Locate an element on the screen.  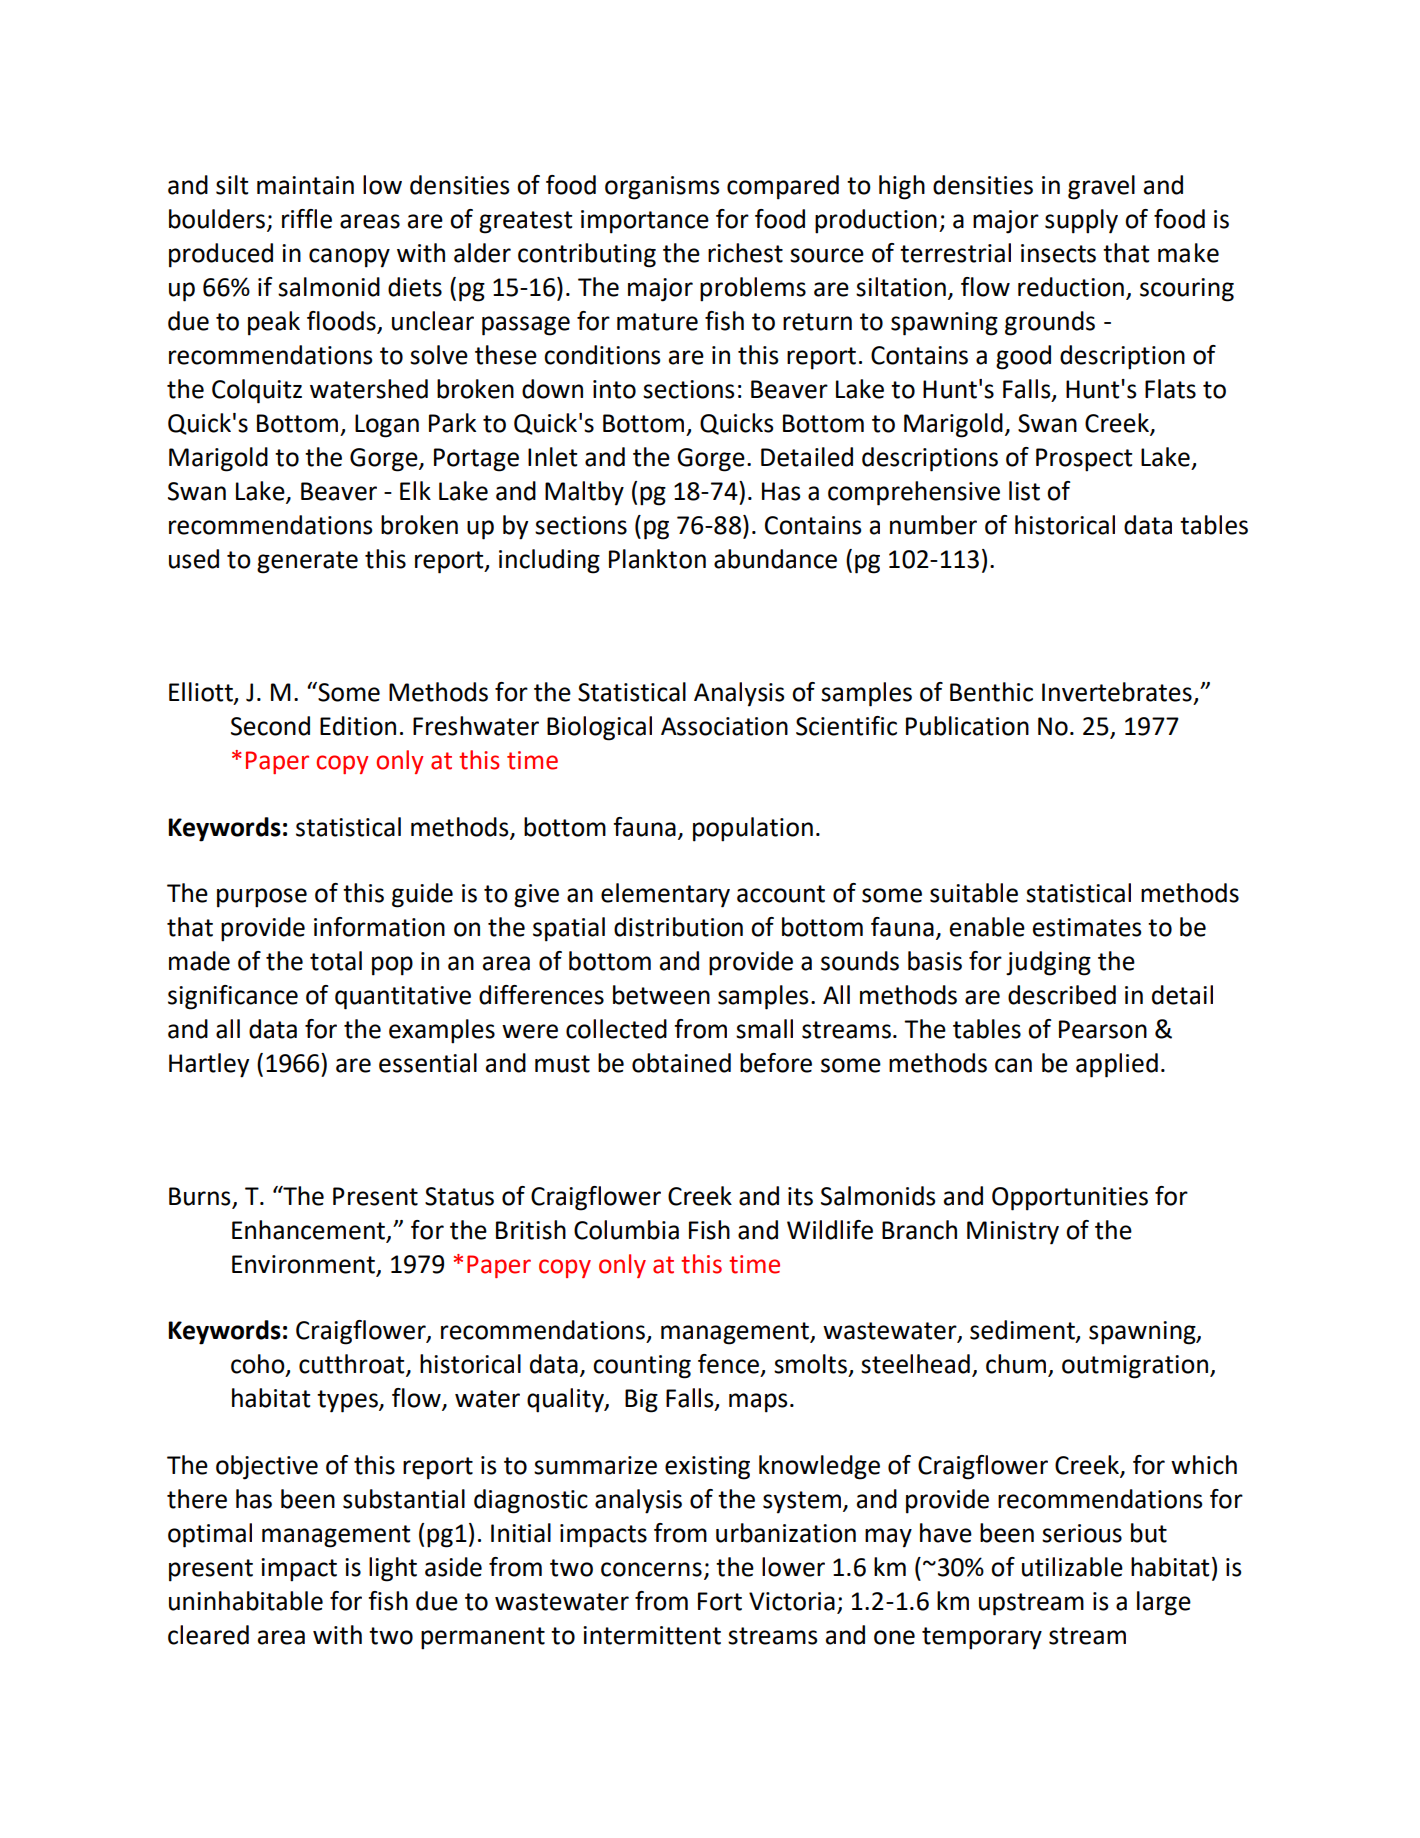
supply is located at coordinates (1081, 221).
